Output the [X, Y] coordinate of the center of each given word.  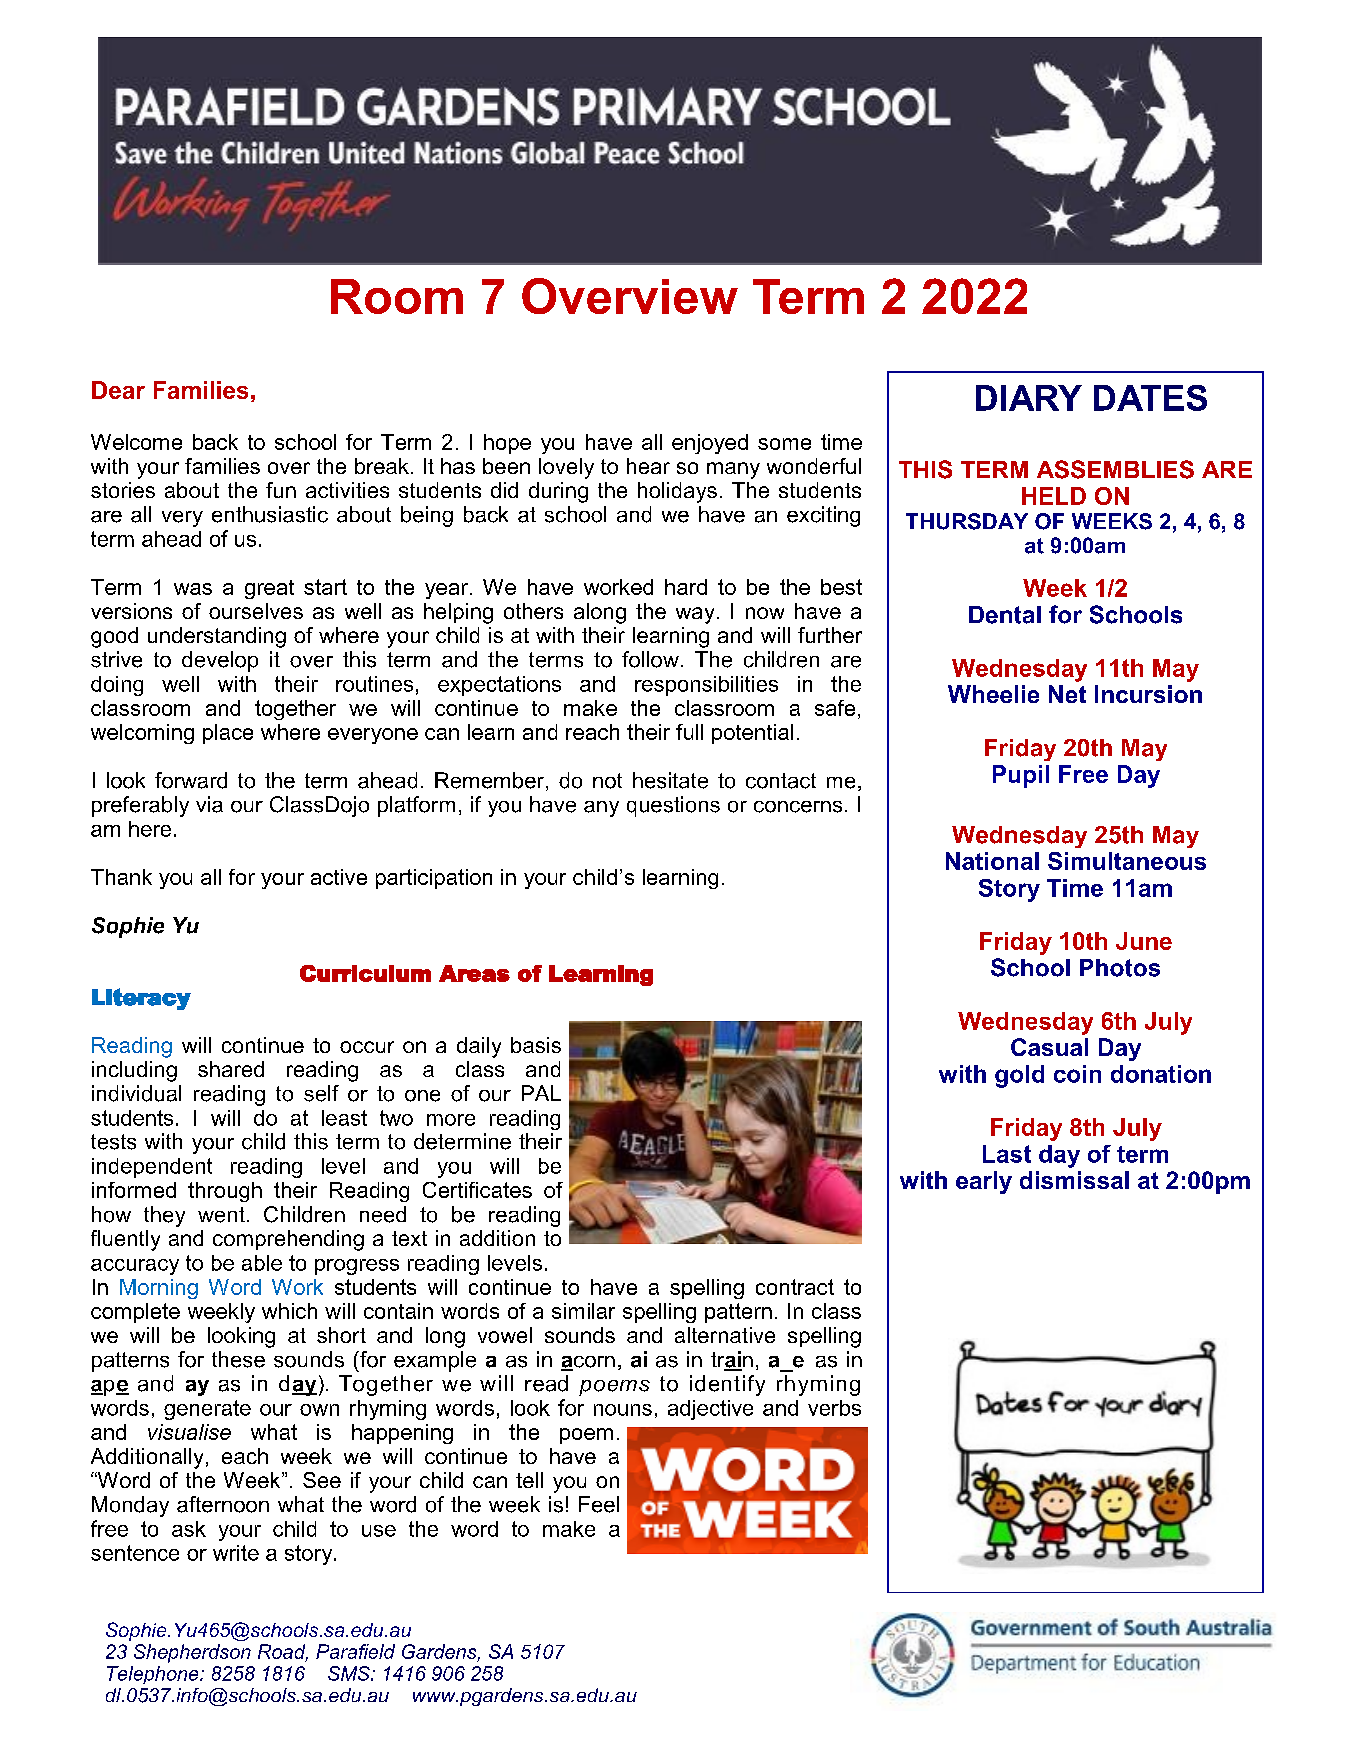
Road [283, 1652]
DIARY [1029, 398]
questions [673, 806]
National [992, 861]
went [221, 1215]
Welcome [136, 442]
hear [648, 466]
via [209, 804]
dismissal [1074, 1180]
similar [583, 1311]
